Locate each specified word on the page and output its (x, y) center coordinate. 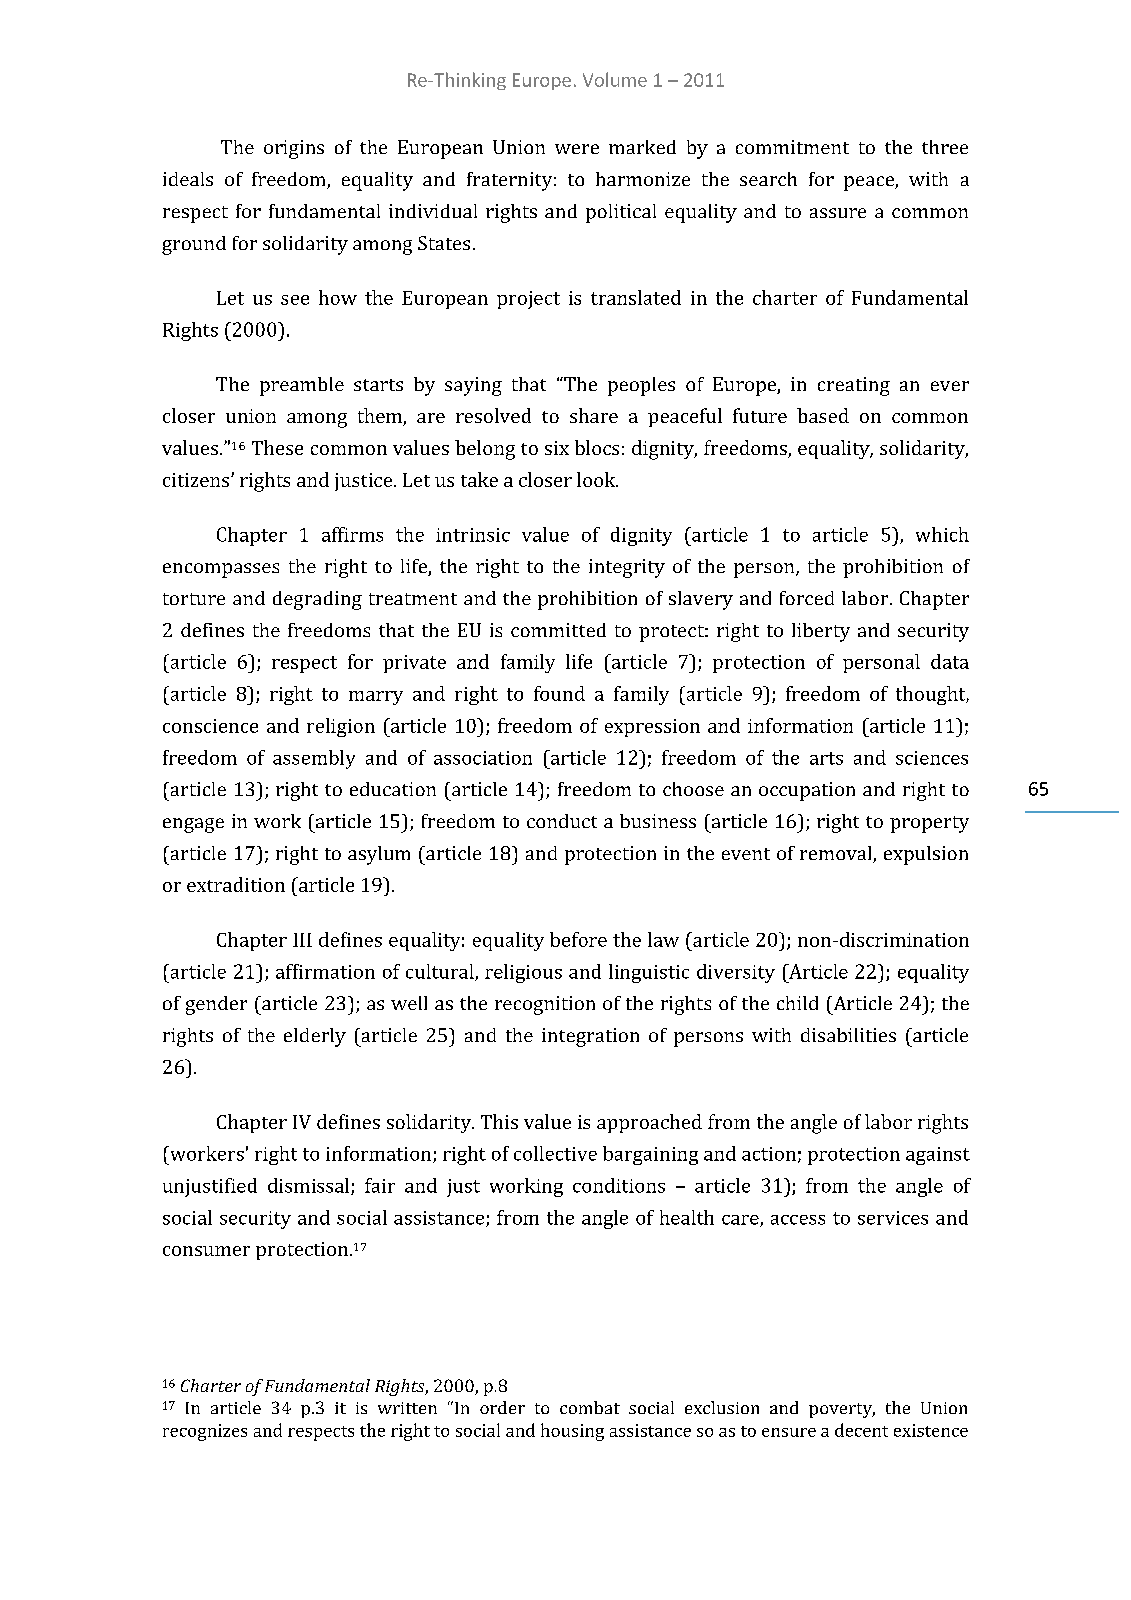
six (557, 448)
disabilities (848, 1035)
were (577, 149)
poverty (842, 1410)
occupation (807, 791)
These (277, 447)
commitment (792, 147)
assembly (314, 759)
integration (590, 1037)
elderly (315, 1037)
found (559, 693)
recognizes (205, 1432)
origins (294, 149)
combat (590, 1407)
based (823, 415)
